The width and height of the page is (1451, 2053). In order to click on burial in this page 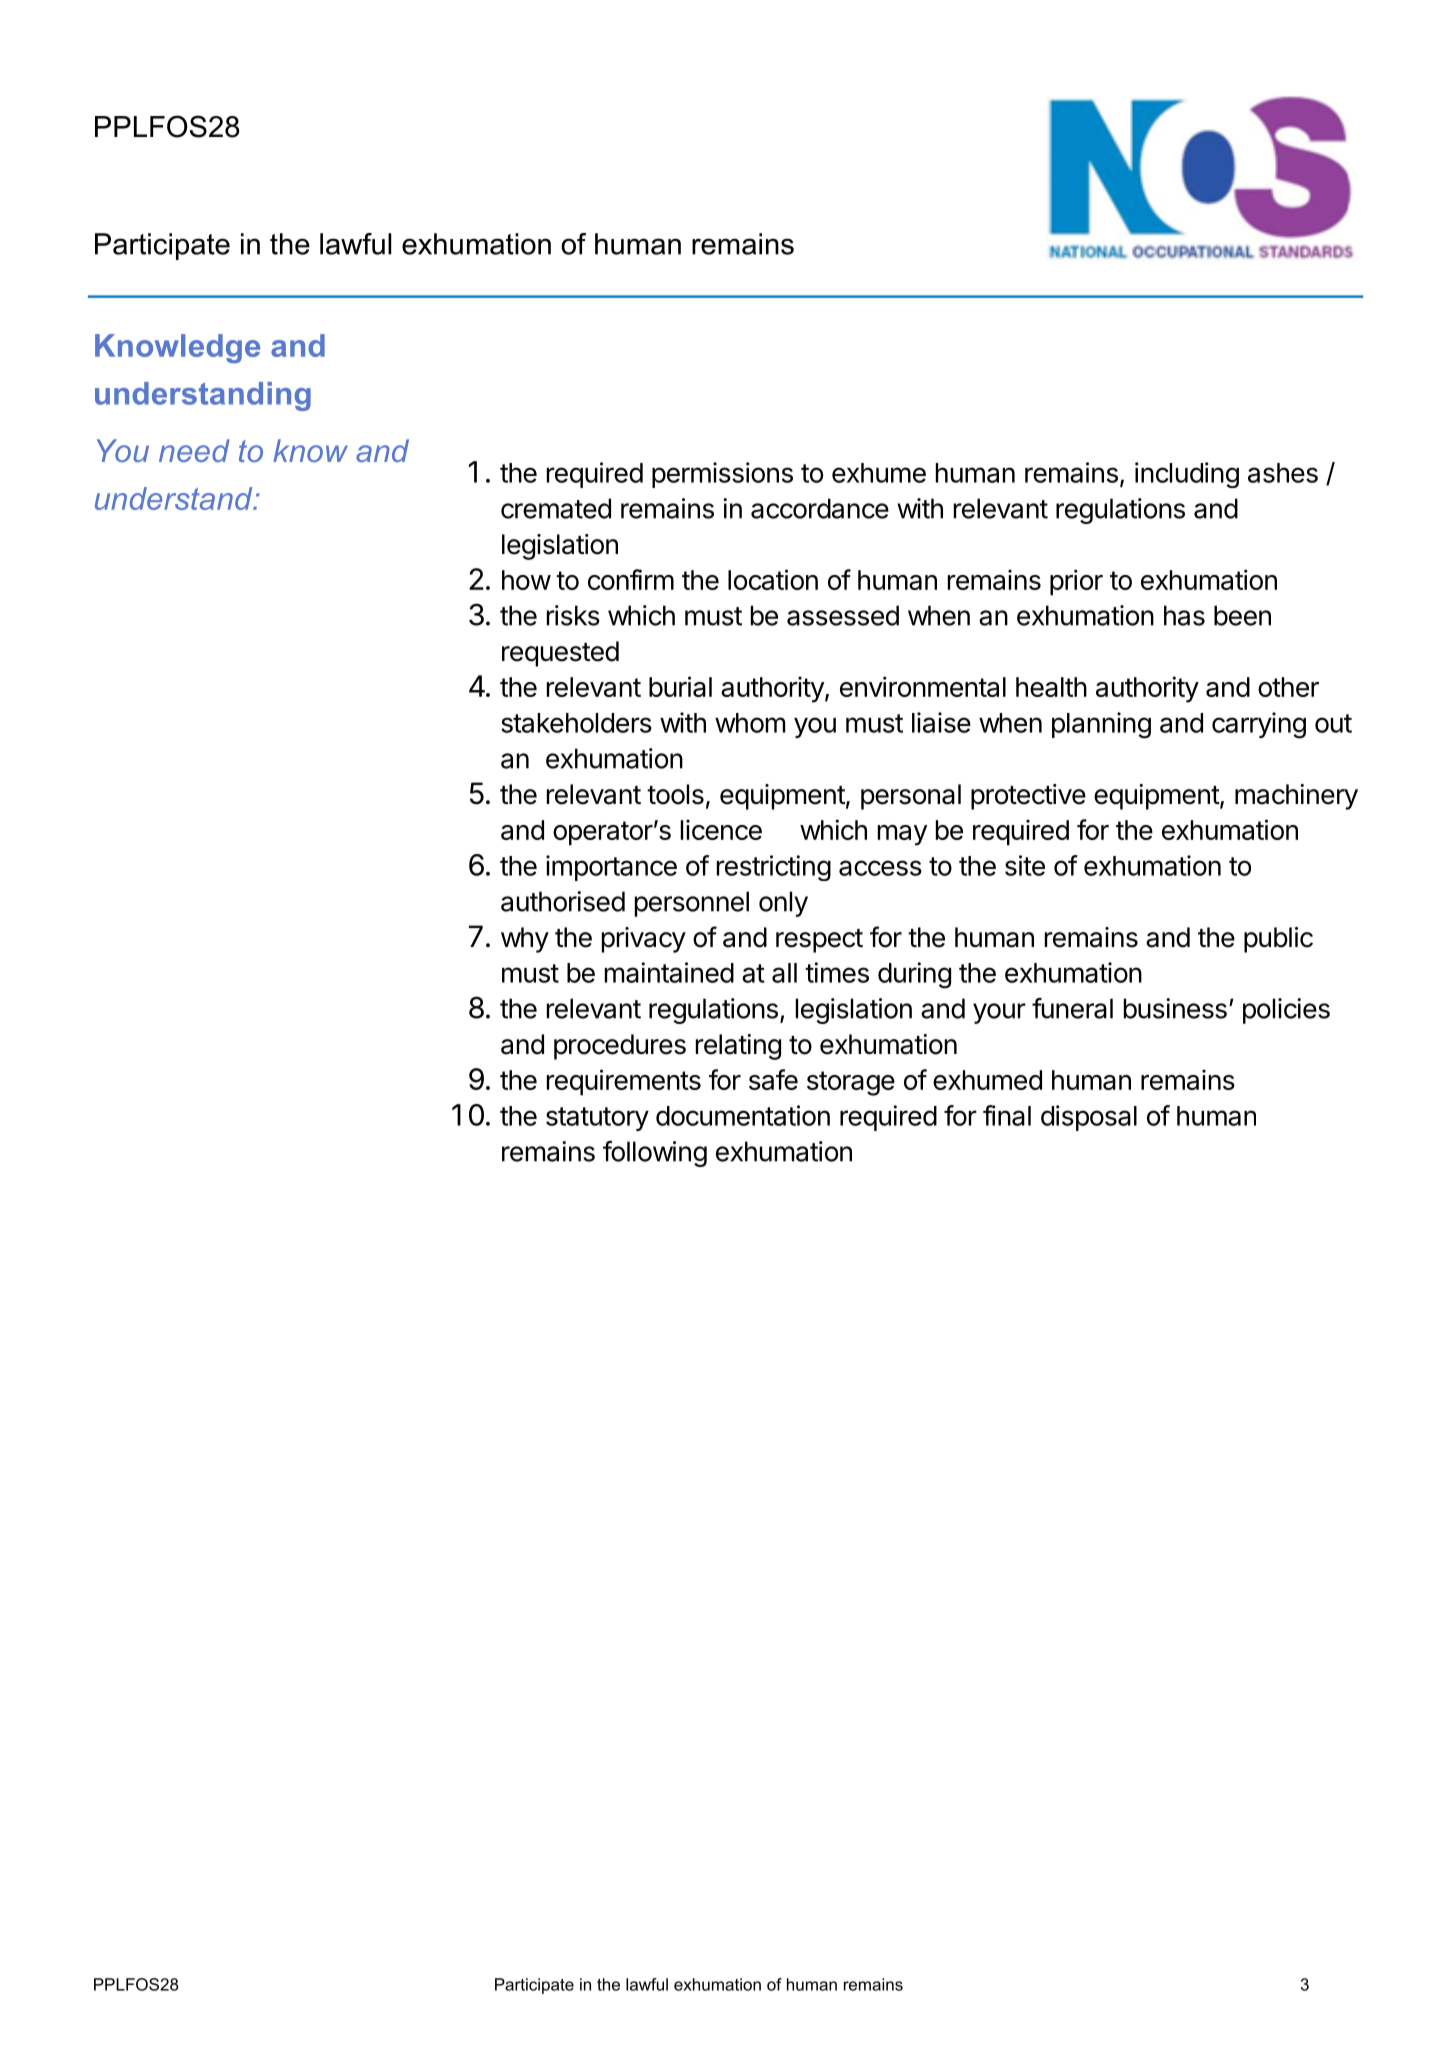, I will do `click(680, 686)`.
